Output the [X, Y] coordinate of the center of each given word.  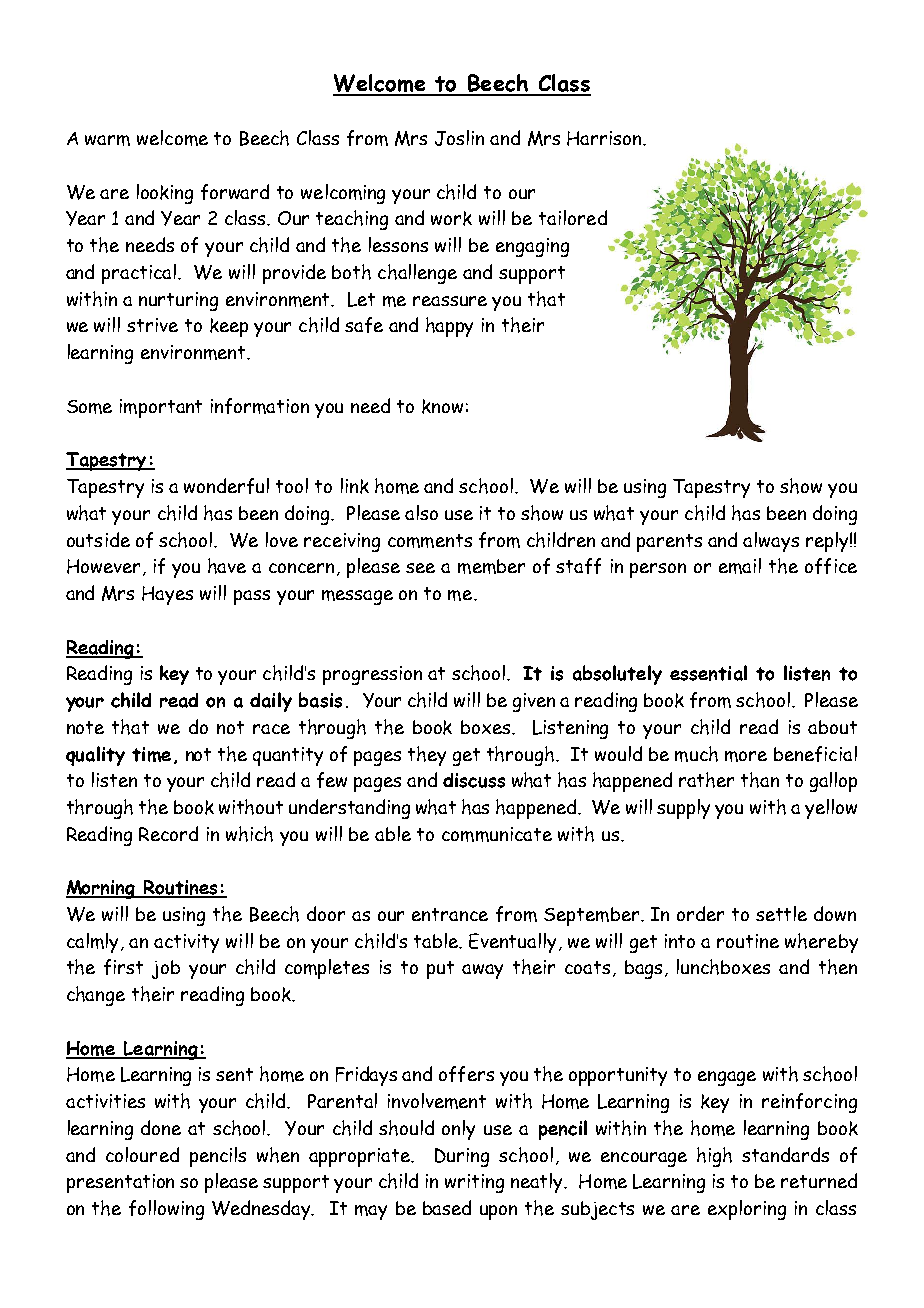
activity [186, 943]
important [161, 408]
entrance [450, 914]
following [166, 1210]
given [534, 702]
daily [271, 702]
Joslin [459, 138]
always [771, 542]
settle [781, 913]
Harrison [605, 138]
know [442, 406]
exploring [747, 1210]
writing [474, 1183]
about [832, 727]
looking [165, 194]
